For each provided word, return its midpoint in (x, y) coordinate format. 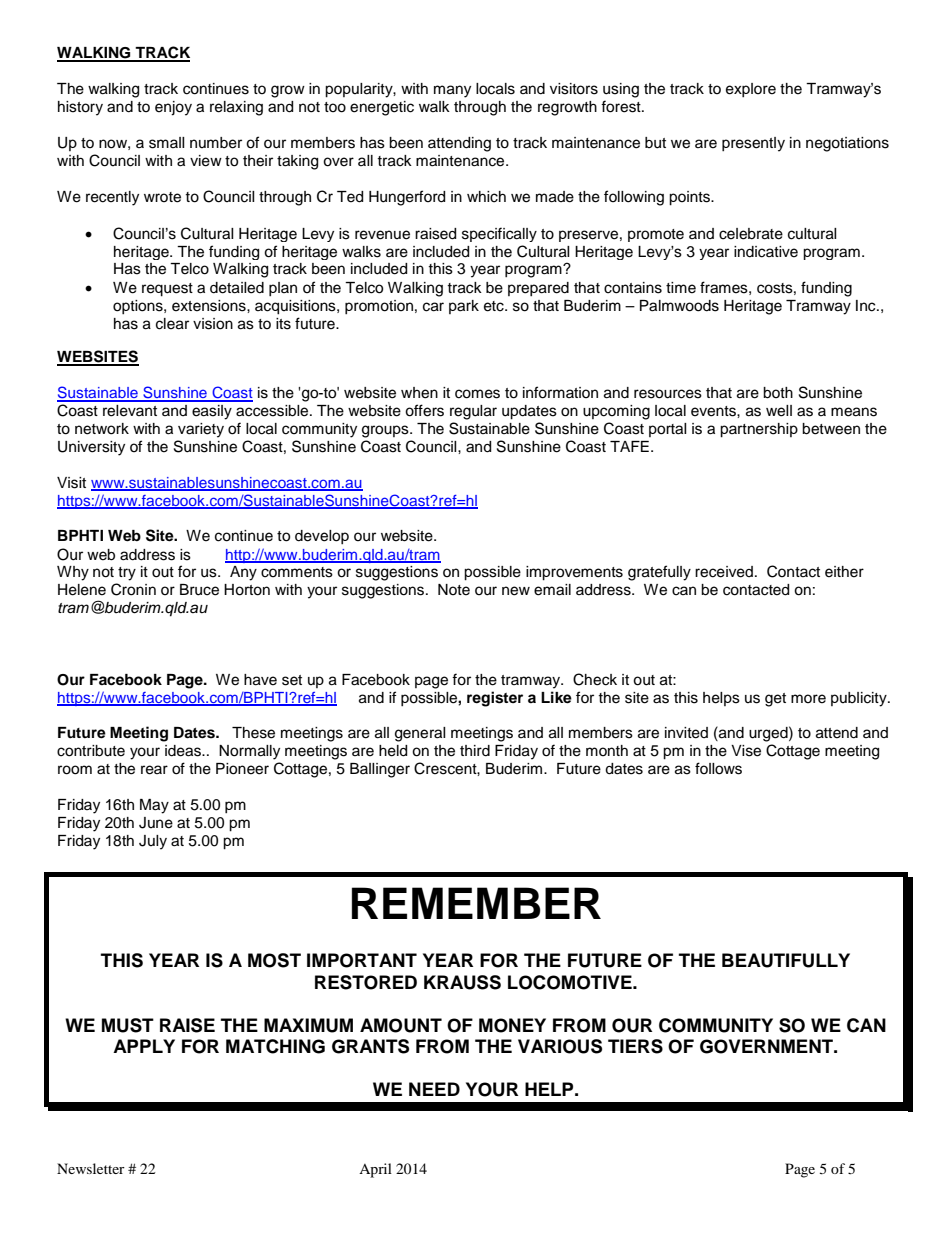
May (154, 806)
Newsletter (91, 1168)
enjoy (173, 108)
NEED (434, 1089)
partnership (759, 430)
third (475, 751)
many (452, 91)
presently (753, 144)
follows (718, 768)
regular (473, 412)
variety (201, 430)
